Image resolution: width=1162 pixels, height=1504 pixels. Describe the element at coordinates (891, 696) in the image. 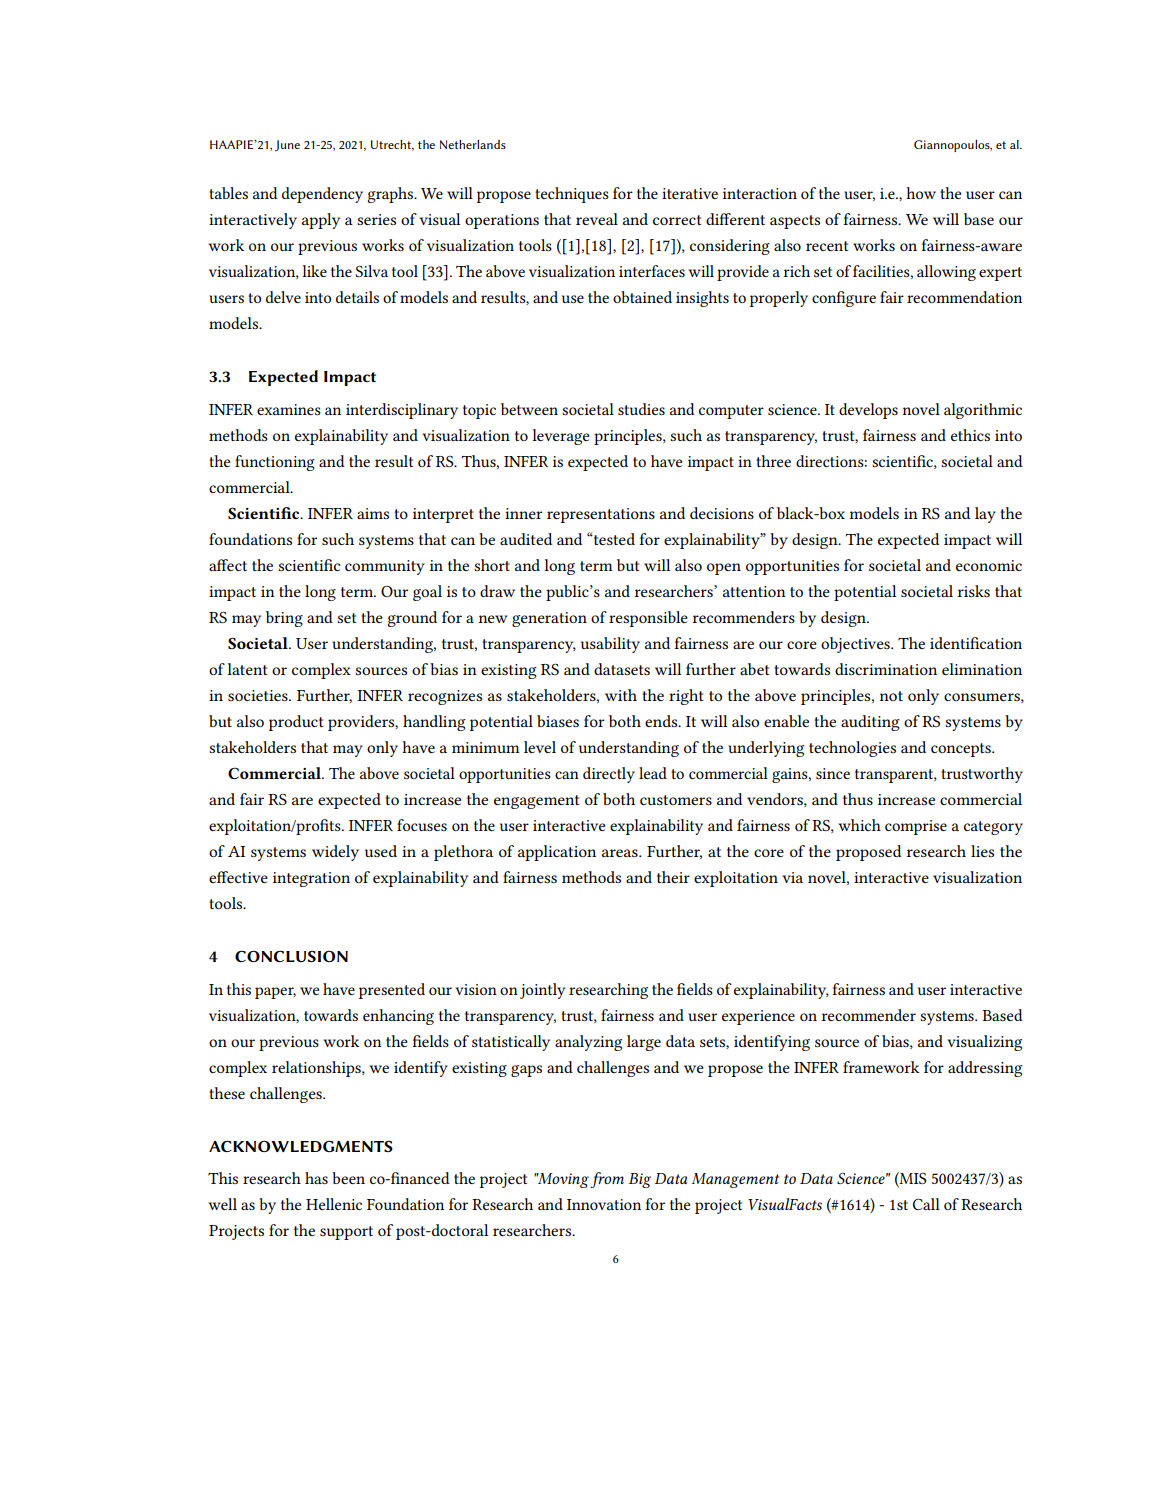

I see `not` at that location.
